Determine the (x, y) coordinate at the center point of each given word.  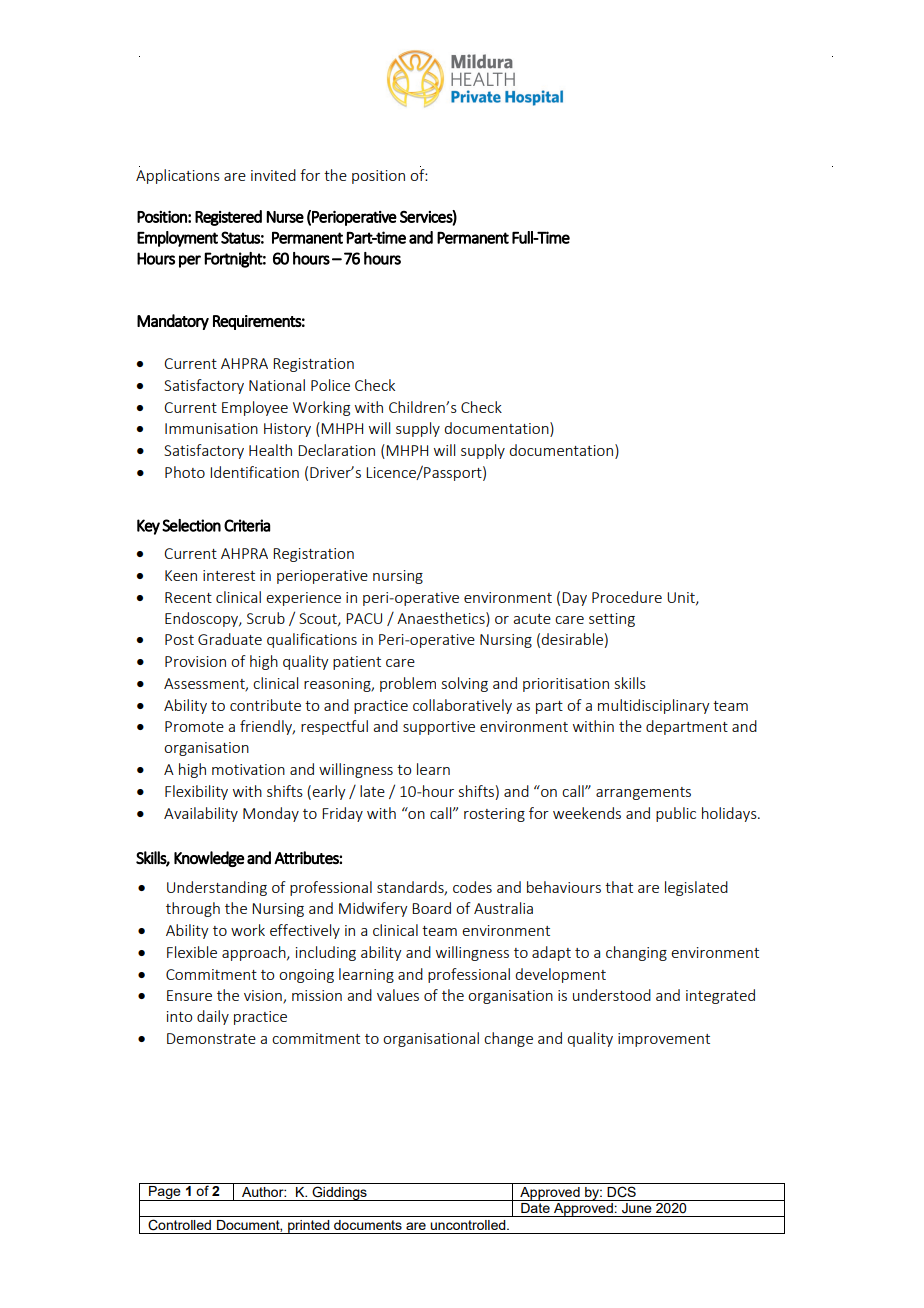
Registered (228, 218)
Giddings (339, 1193)
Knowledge (209, 859)
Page (165, 1193)
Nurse (285, 217)
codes (472, 887)
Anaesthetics (442, 618)
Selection (191, 525)
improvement (664, 1040)
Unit (682, 598)
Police (330, 385)
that (619, 887)
